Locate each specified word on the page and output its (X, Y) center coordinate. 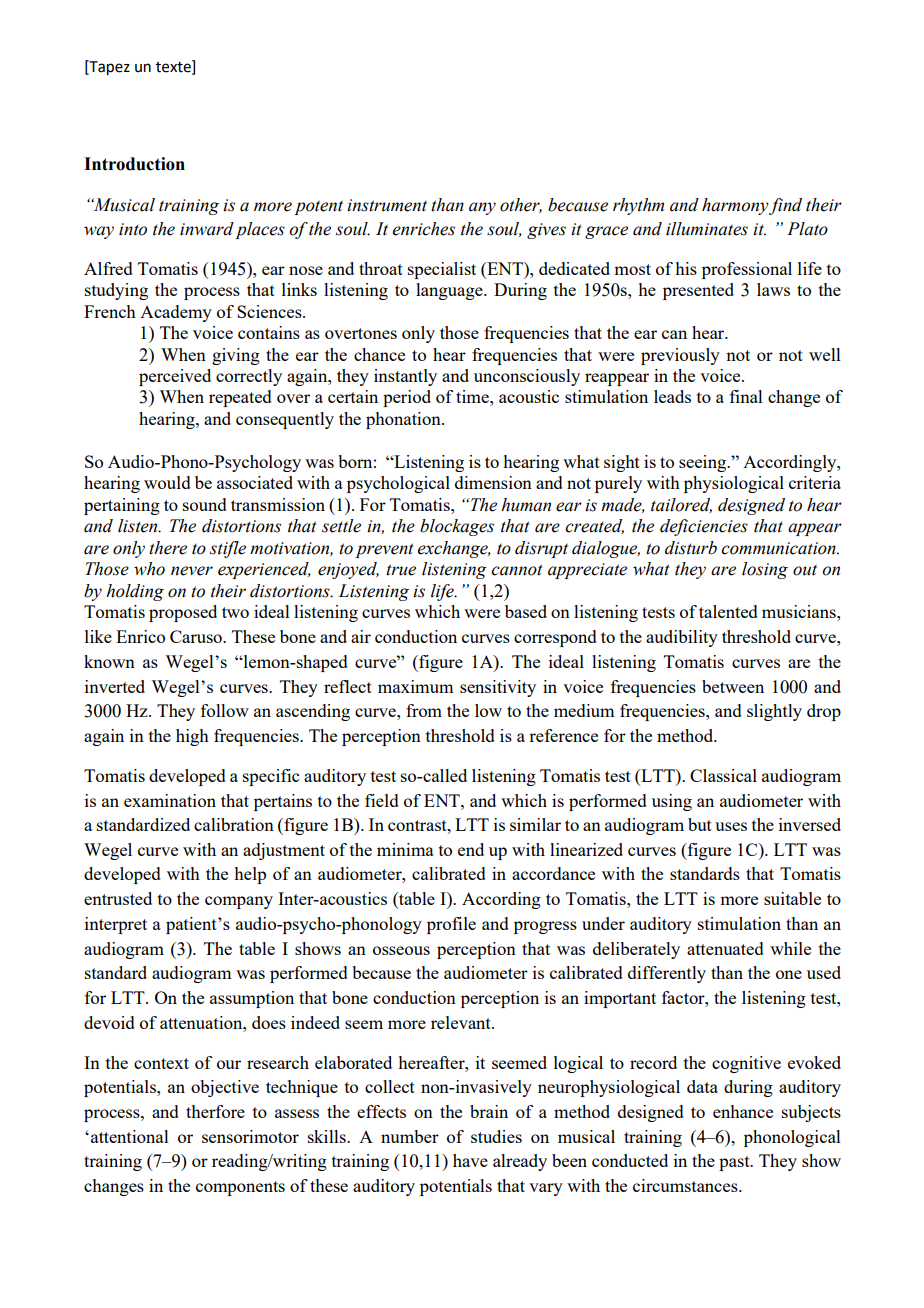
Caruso (197, 636)
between (733, 686)
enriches (424, 229)
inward (207, 229)
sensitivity (498, 688)
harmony (735, 206)
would (167, 482)
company (239, 902)
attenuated (725, 948)
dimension (493, 482)
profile (451, 925)
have (470, 1160)
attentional (130, 1136)
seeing (704, 463)
